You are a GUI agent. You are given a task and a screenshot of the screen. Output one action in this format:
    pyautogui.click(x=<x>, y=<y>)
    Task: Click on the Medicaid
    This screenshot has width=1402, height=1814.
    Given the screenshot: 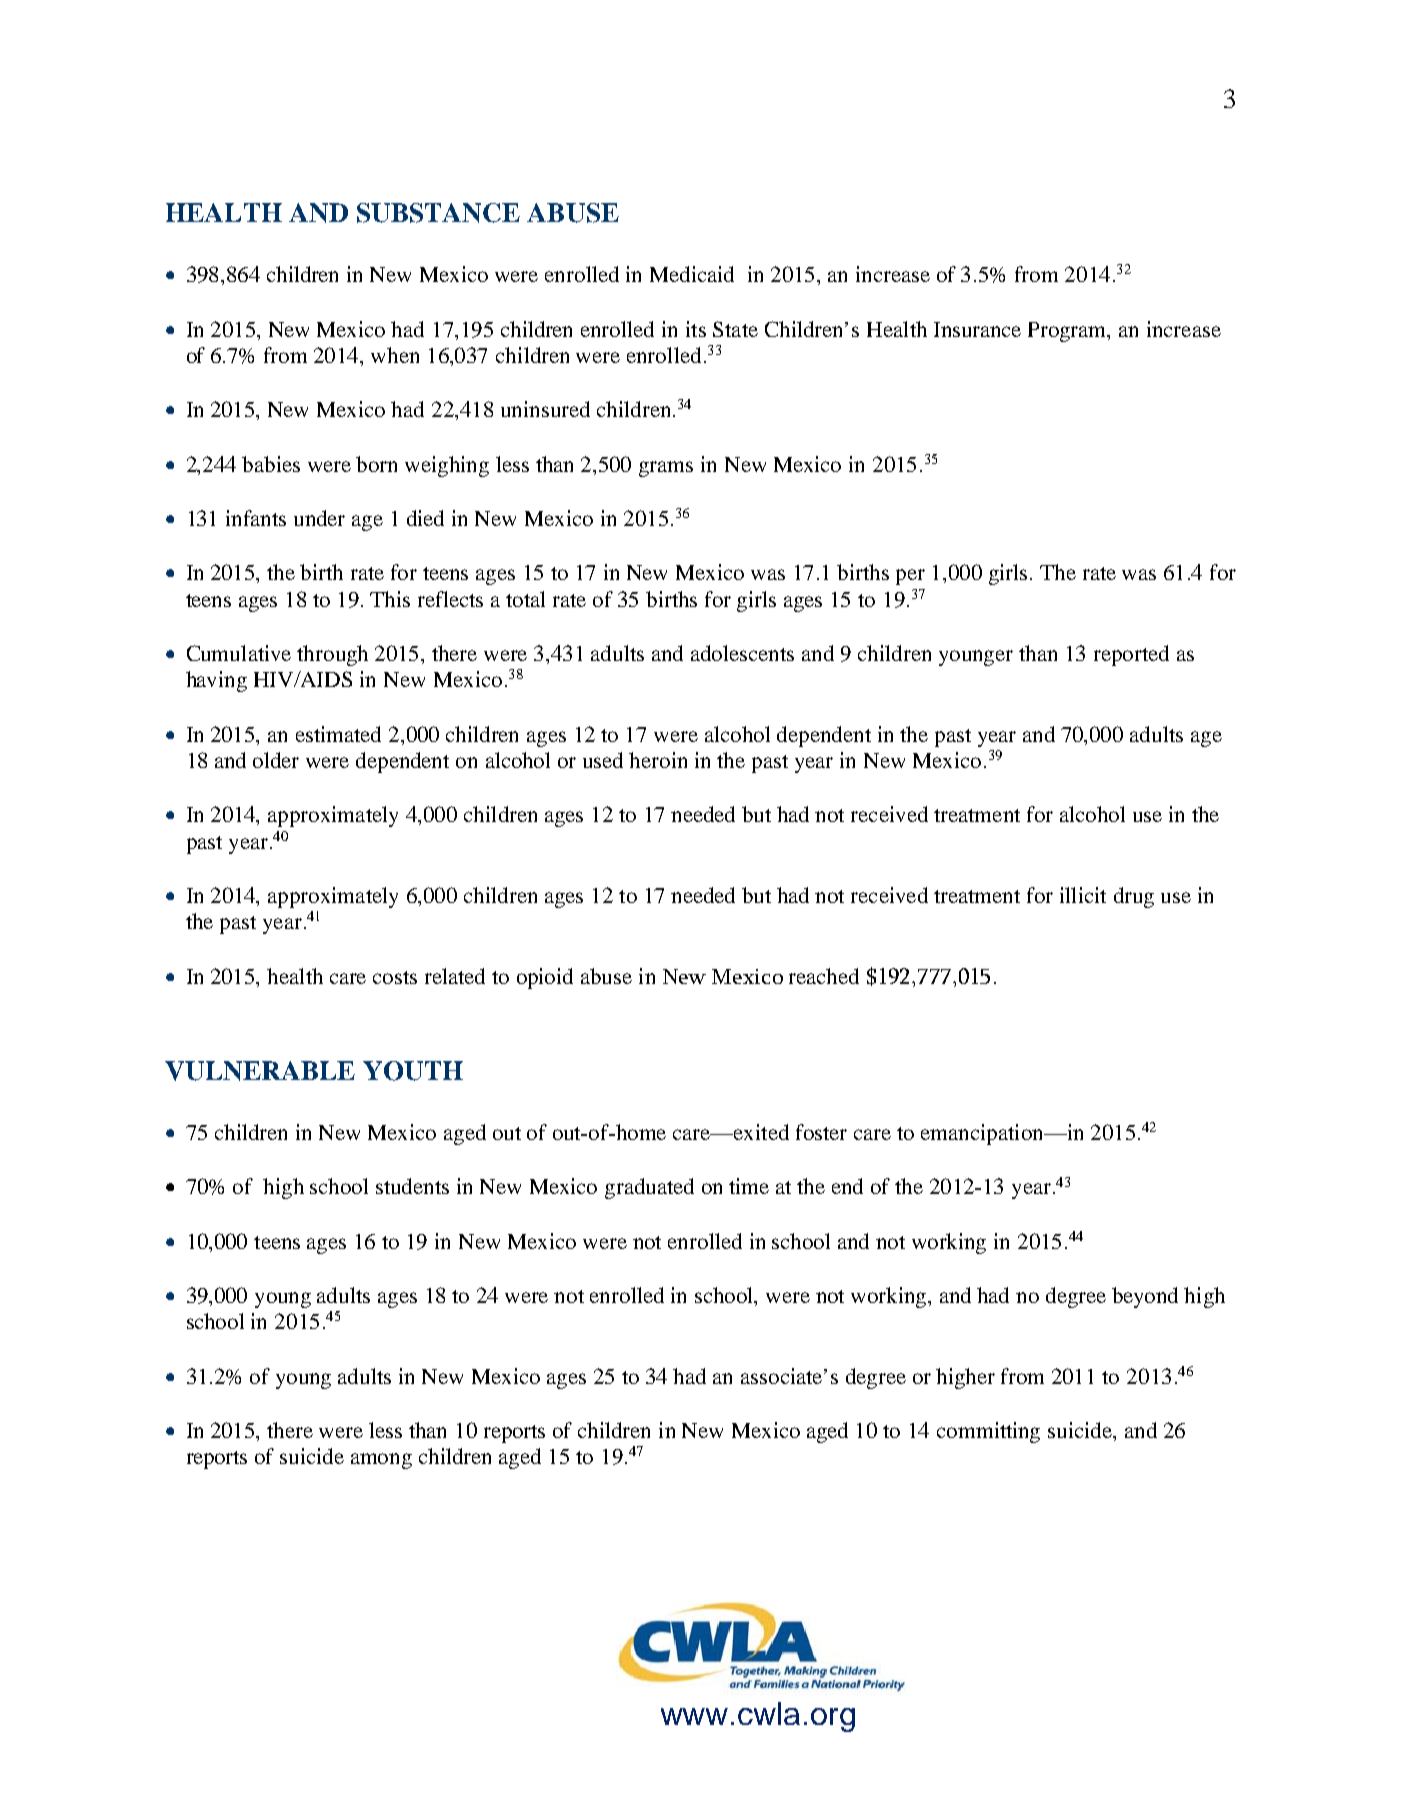 What is the action you would take?
    pyautogui.click(x=692, y=274)
